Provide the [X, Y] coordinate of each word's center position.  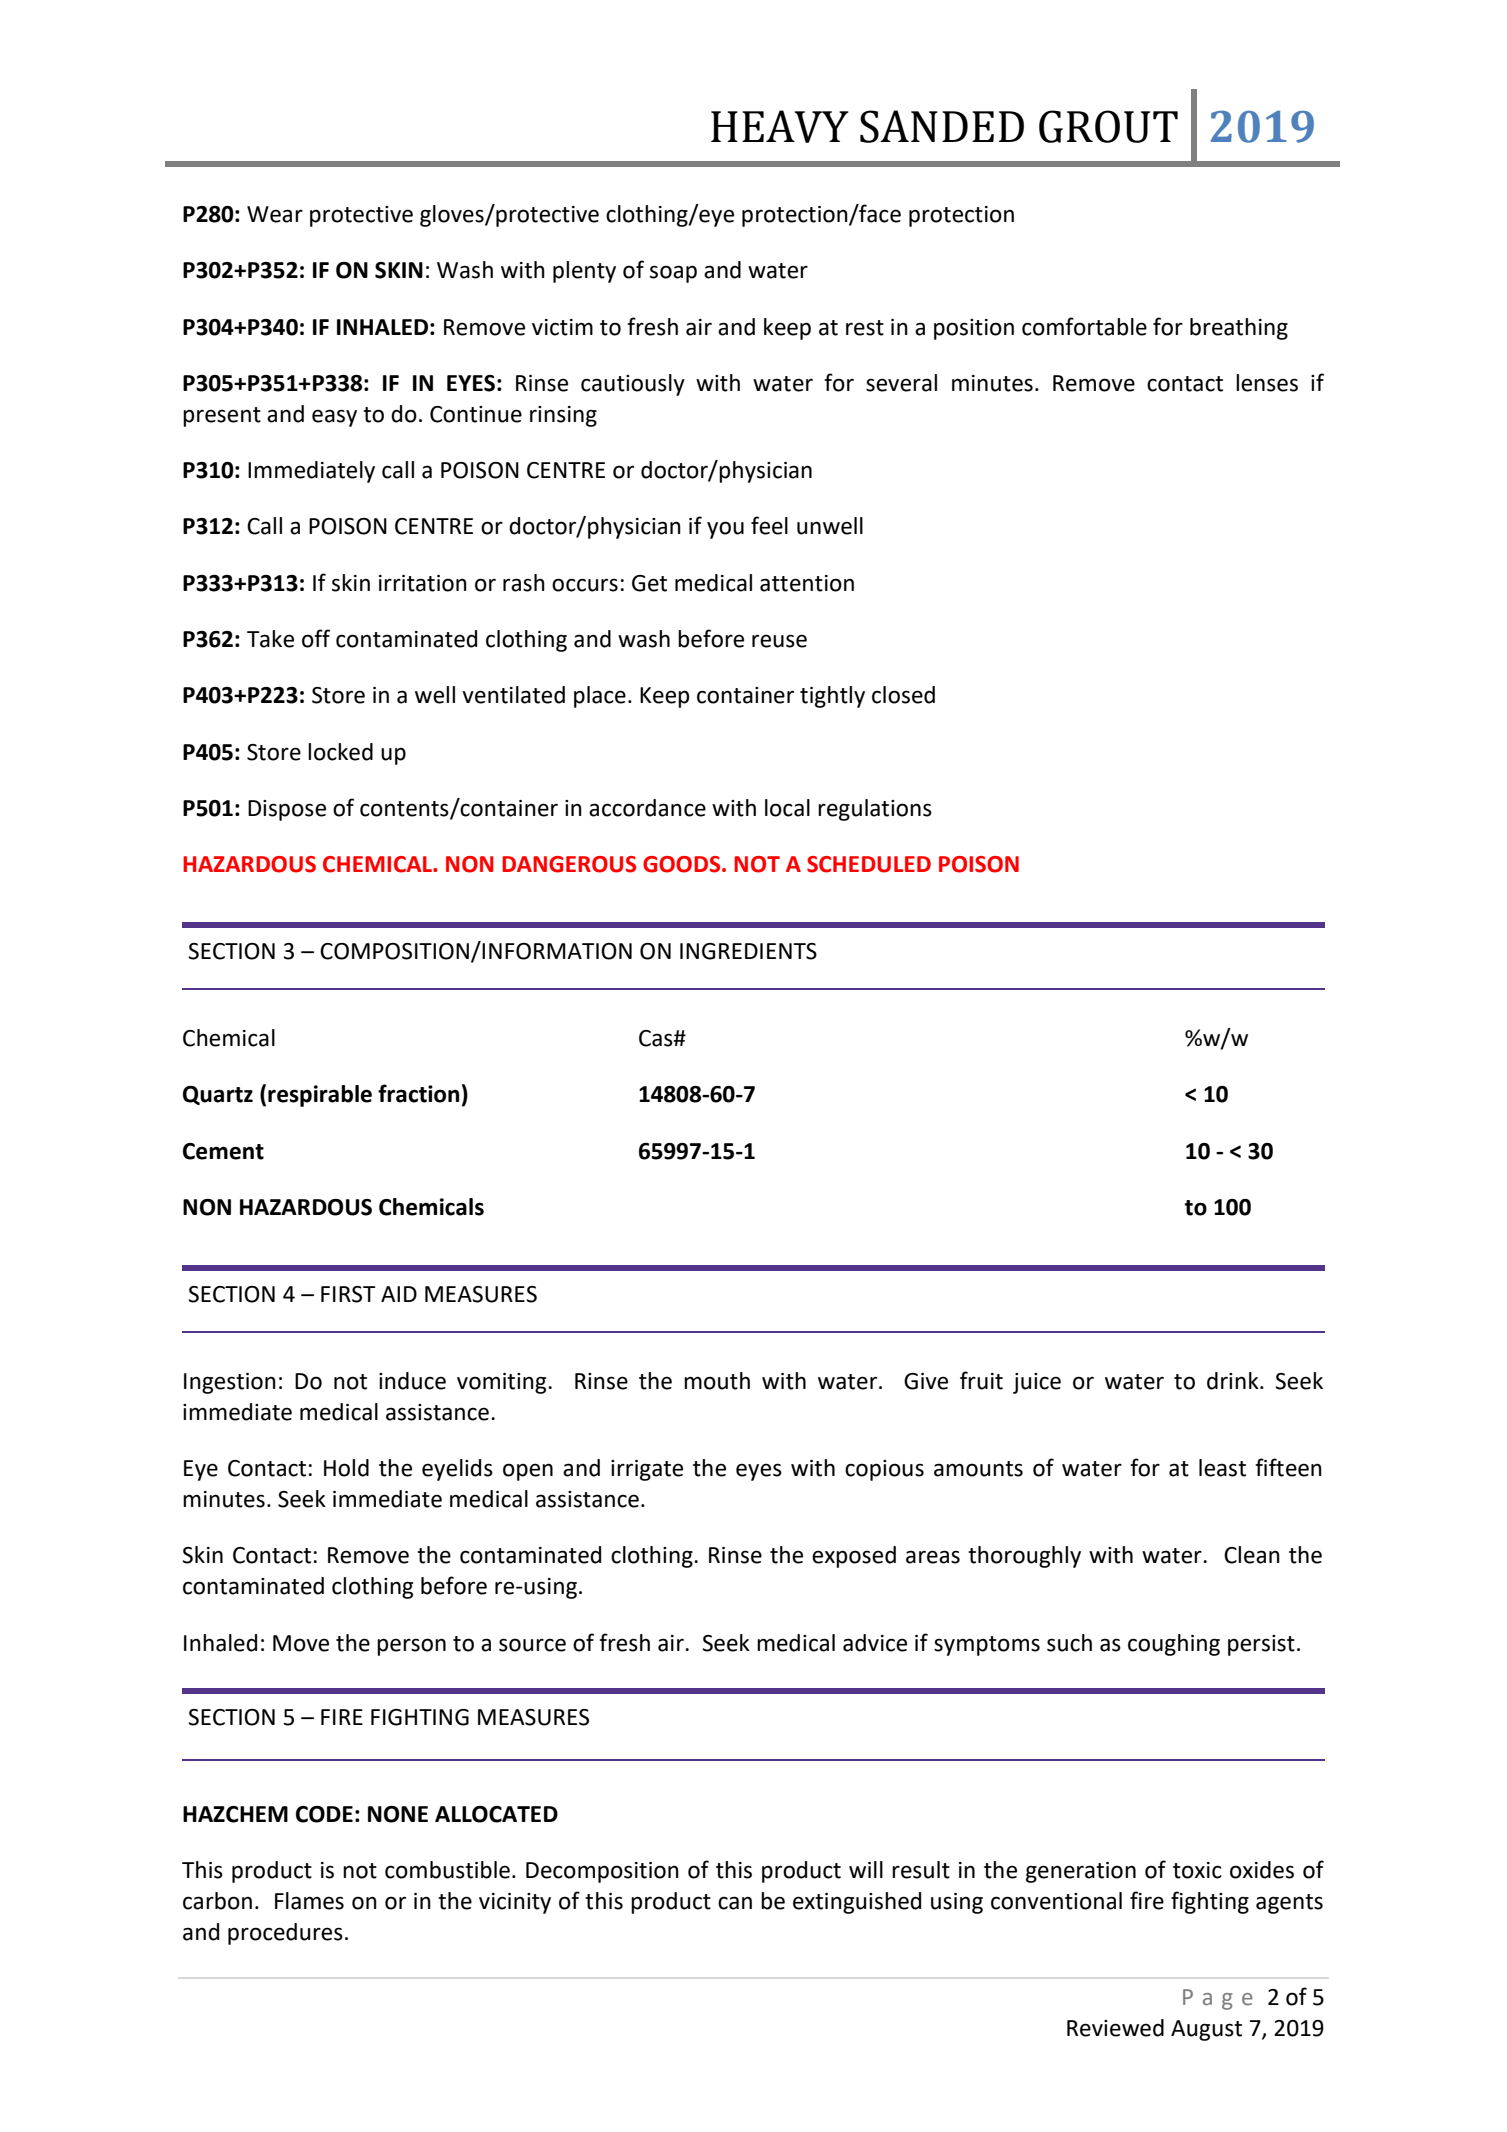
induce [412, 1381]
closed [903, 695]
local [787, 808]
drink [1234, 1381]
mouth [717, 1381]
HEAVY [780, 126]
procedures [285, 1934]
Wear [275, 214]
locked [340, 752]
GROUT [1108, 126]
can [735, 1903]
